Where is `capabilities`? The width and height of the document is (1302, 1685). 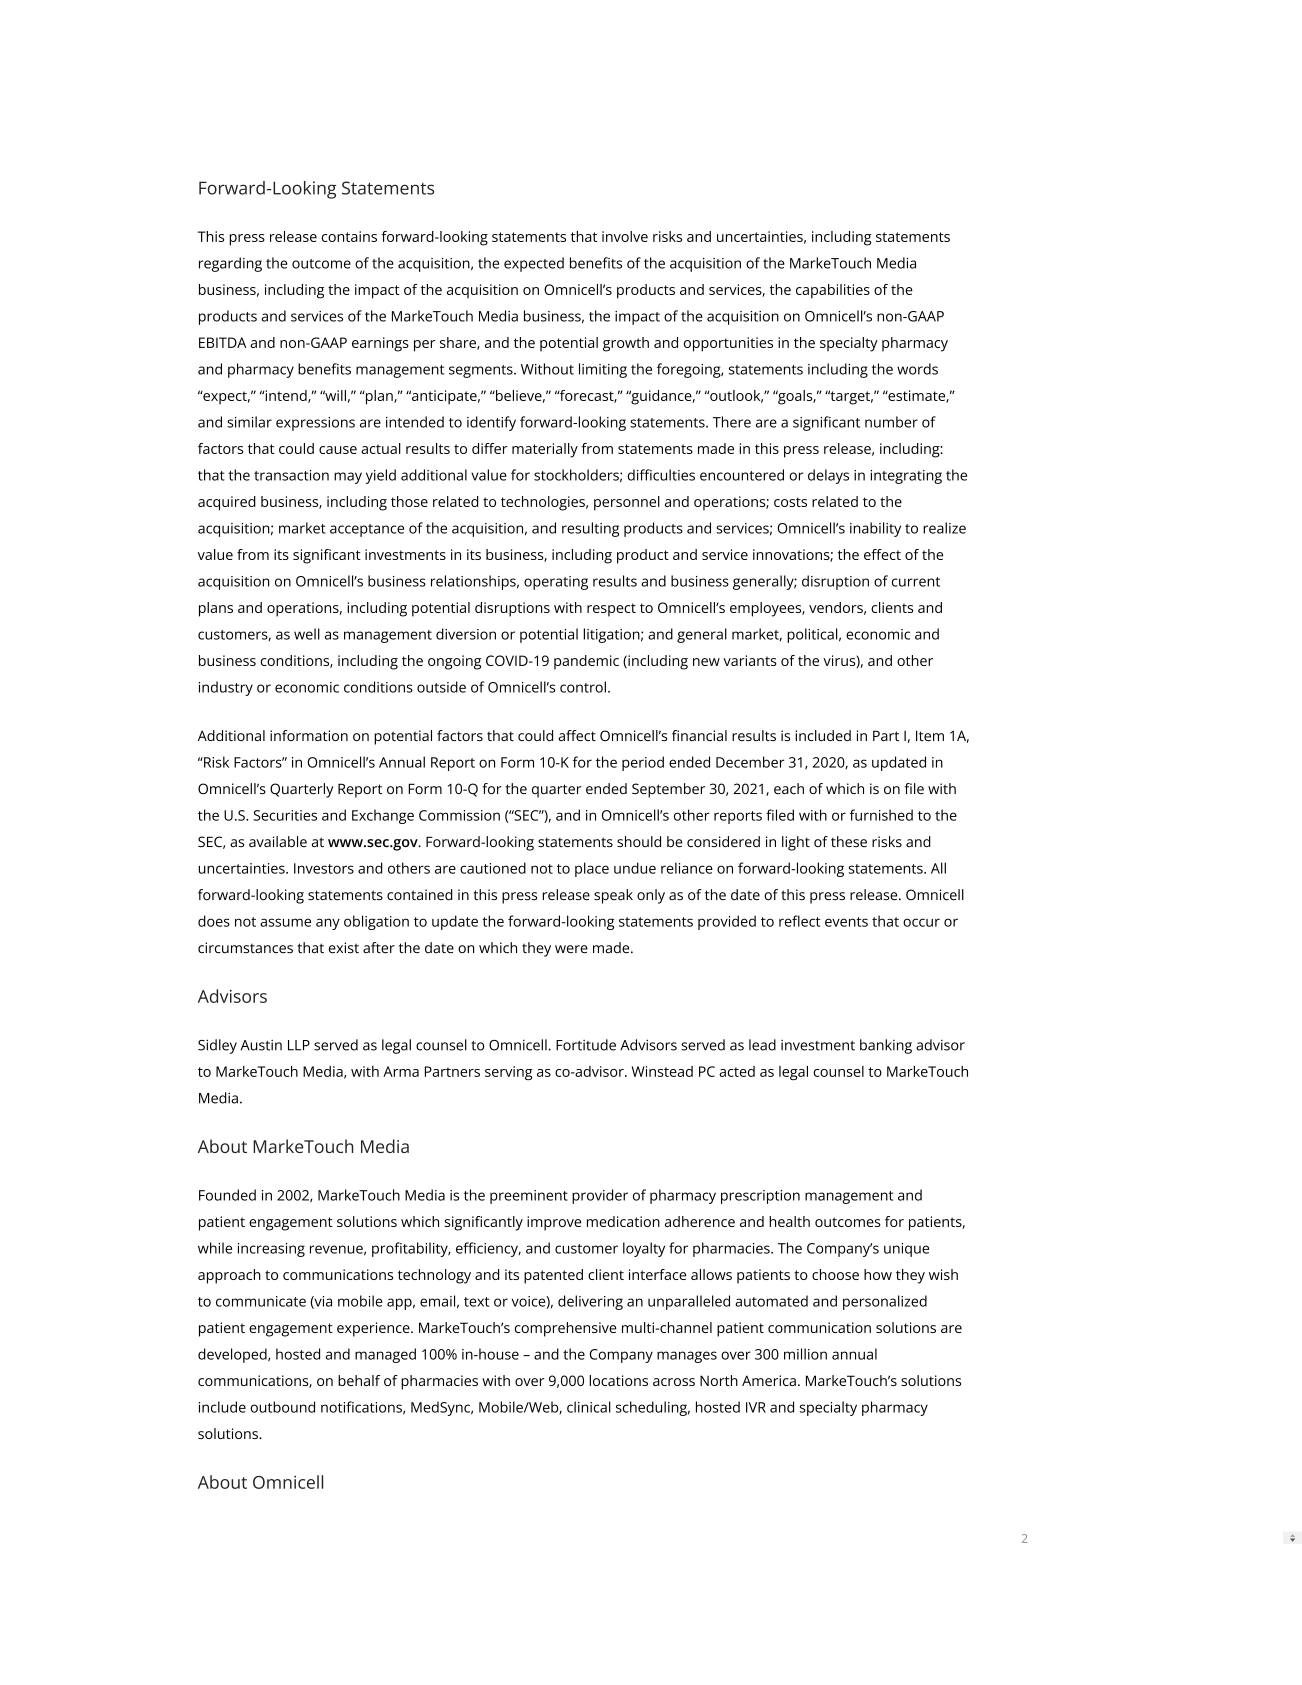
capabilities is located at coordinates (833, 291).
